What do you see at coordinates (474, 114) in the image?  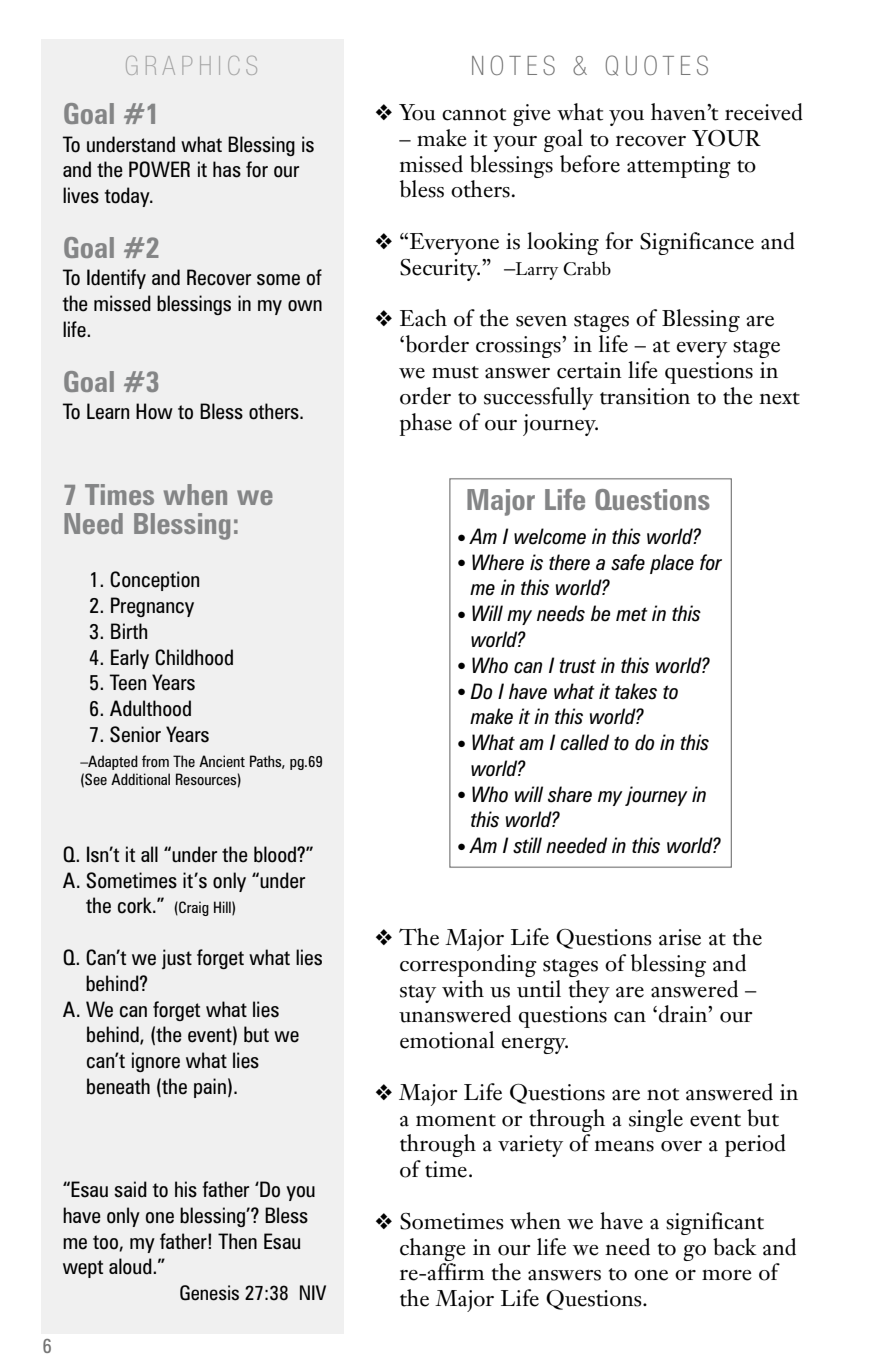 I see `cannot` at bounding box center [474, 114].
